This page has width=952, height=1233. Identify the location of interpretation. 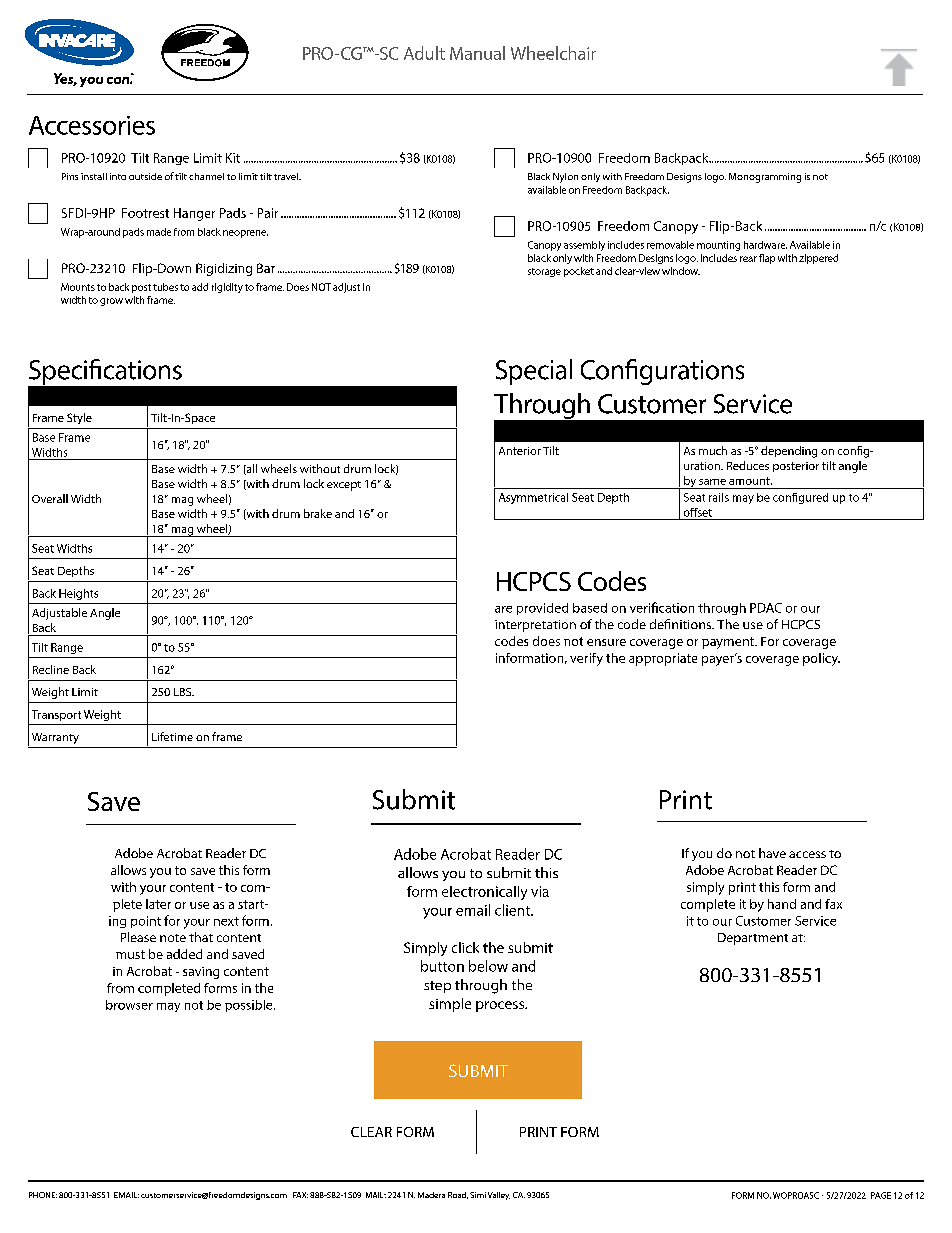
(535, 626).
